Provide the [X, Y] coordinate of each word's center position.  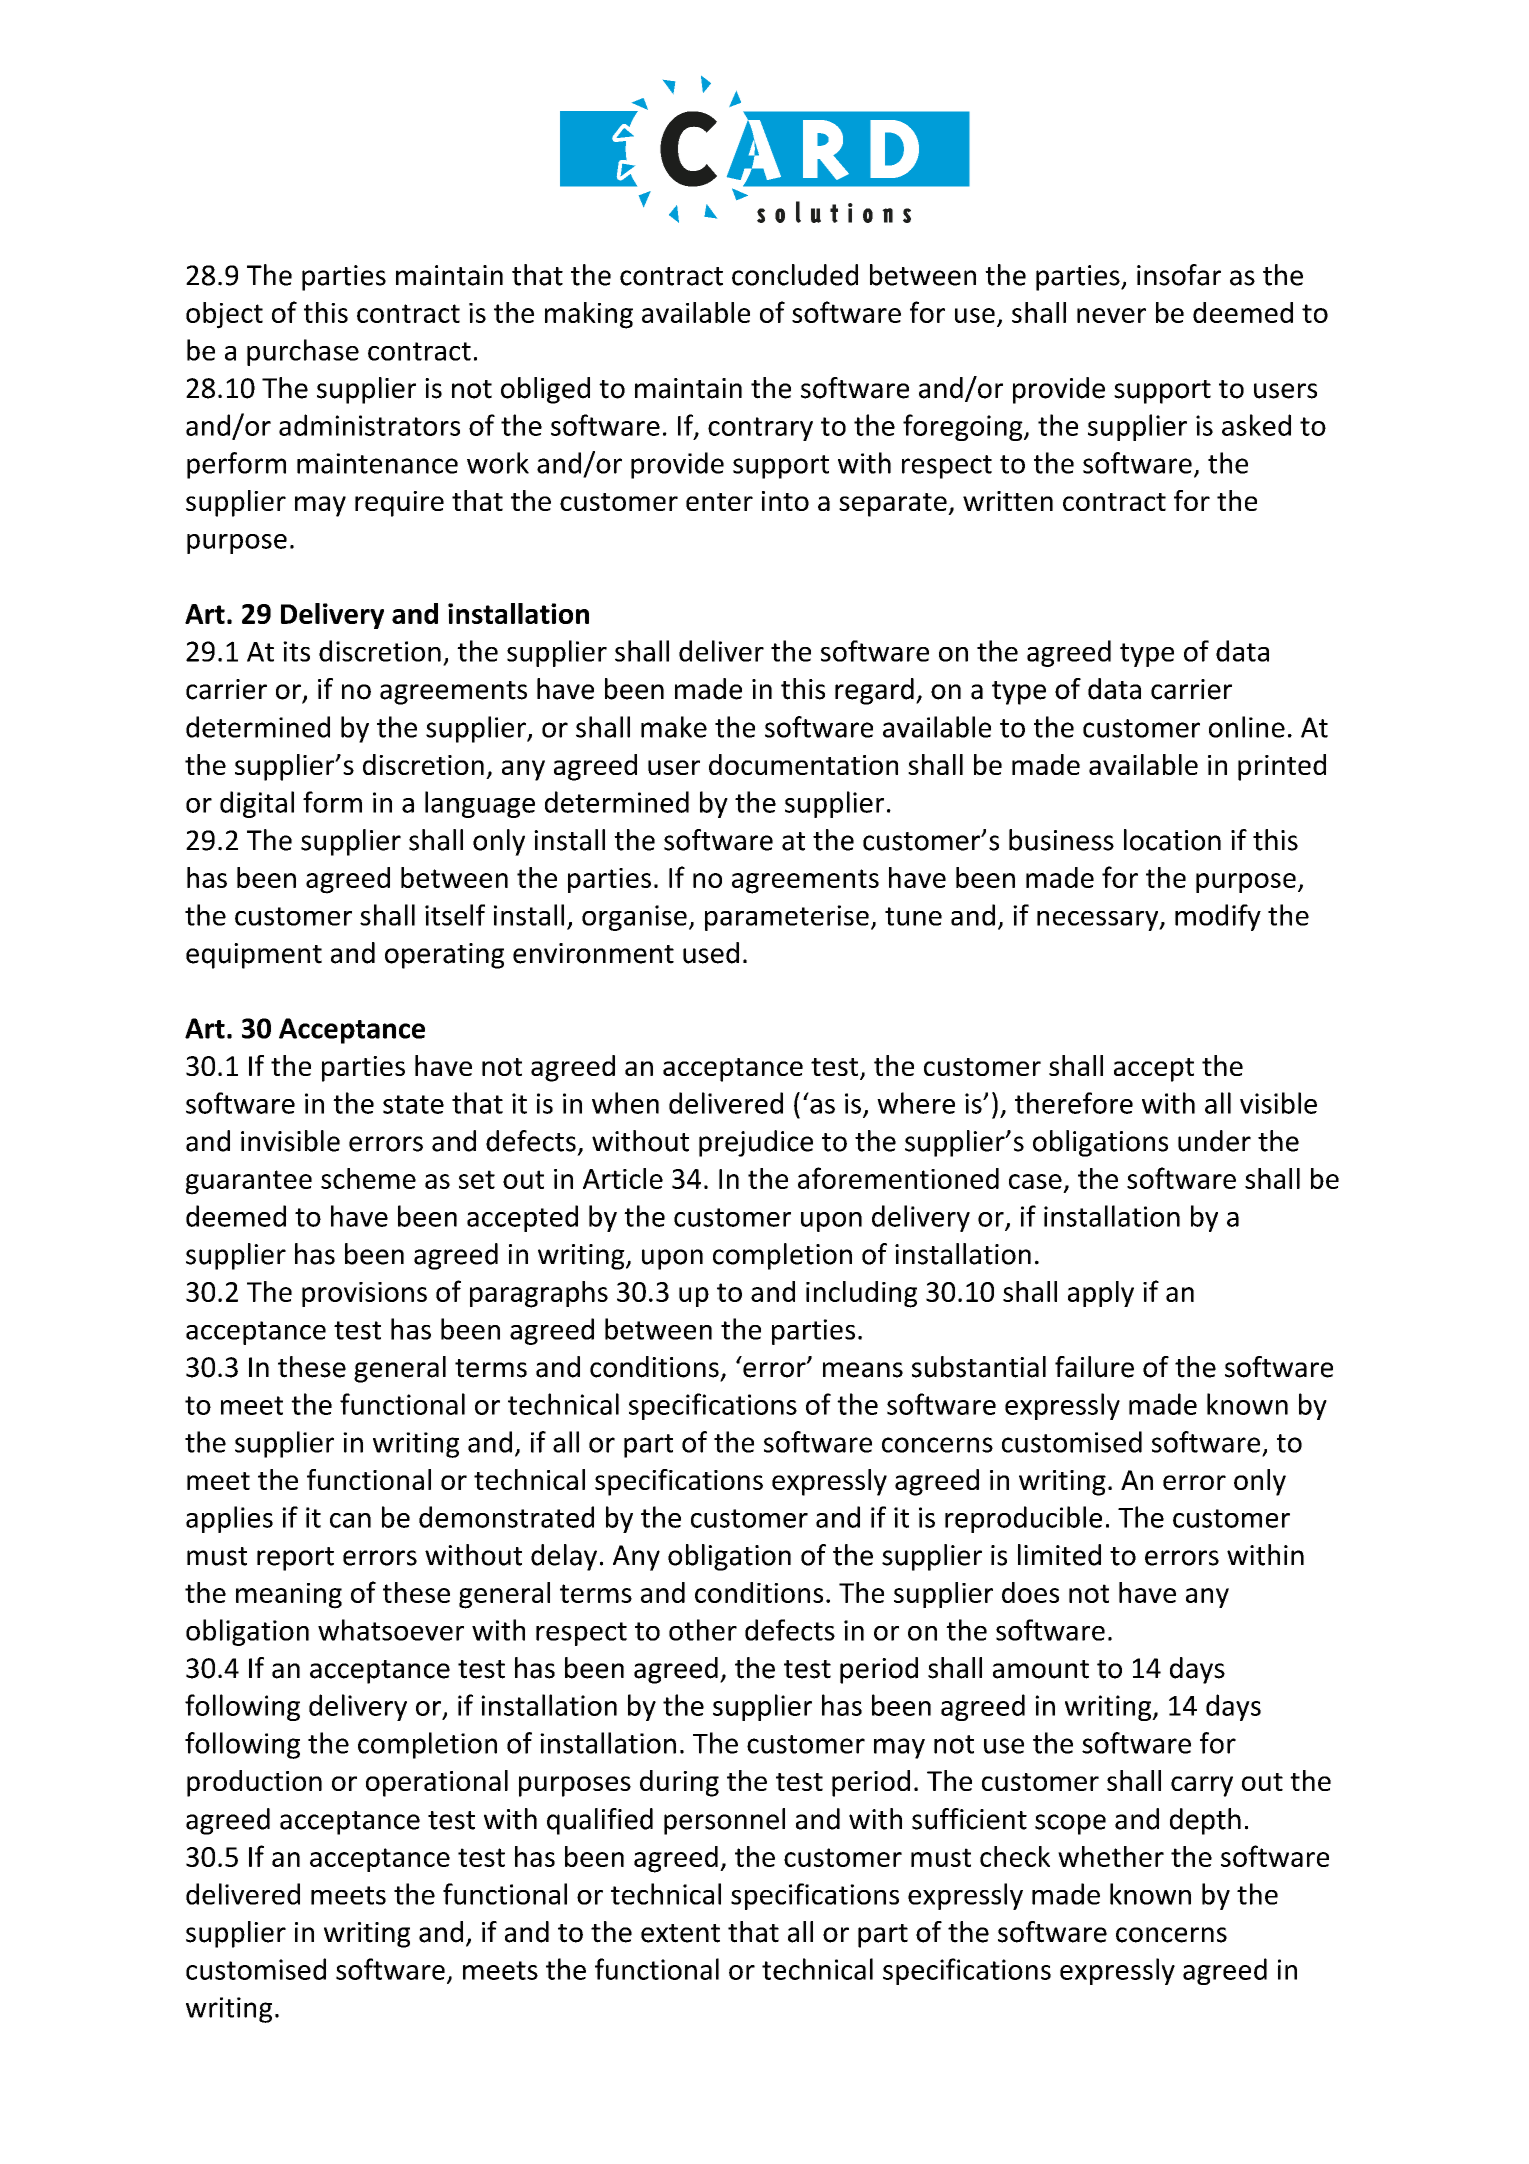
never [1111, 315]
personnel [724, 1821]
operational [437, 1783]
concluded [795, 275]
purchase [303, 352]
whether [1111, 1856]
